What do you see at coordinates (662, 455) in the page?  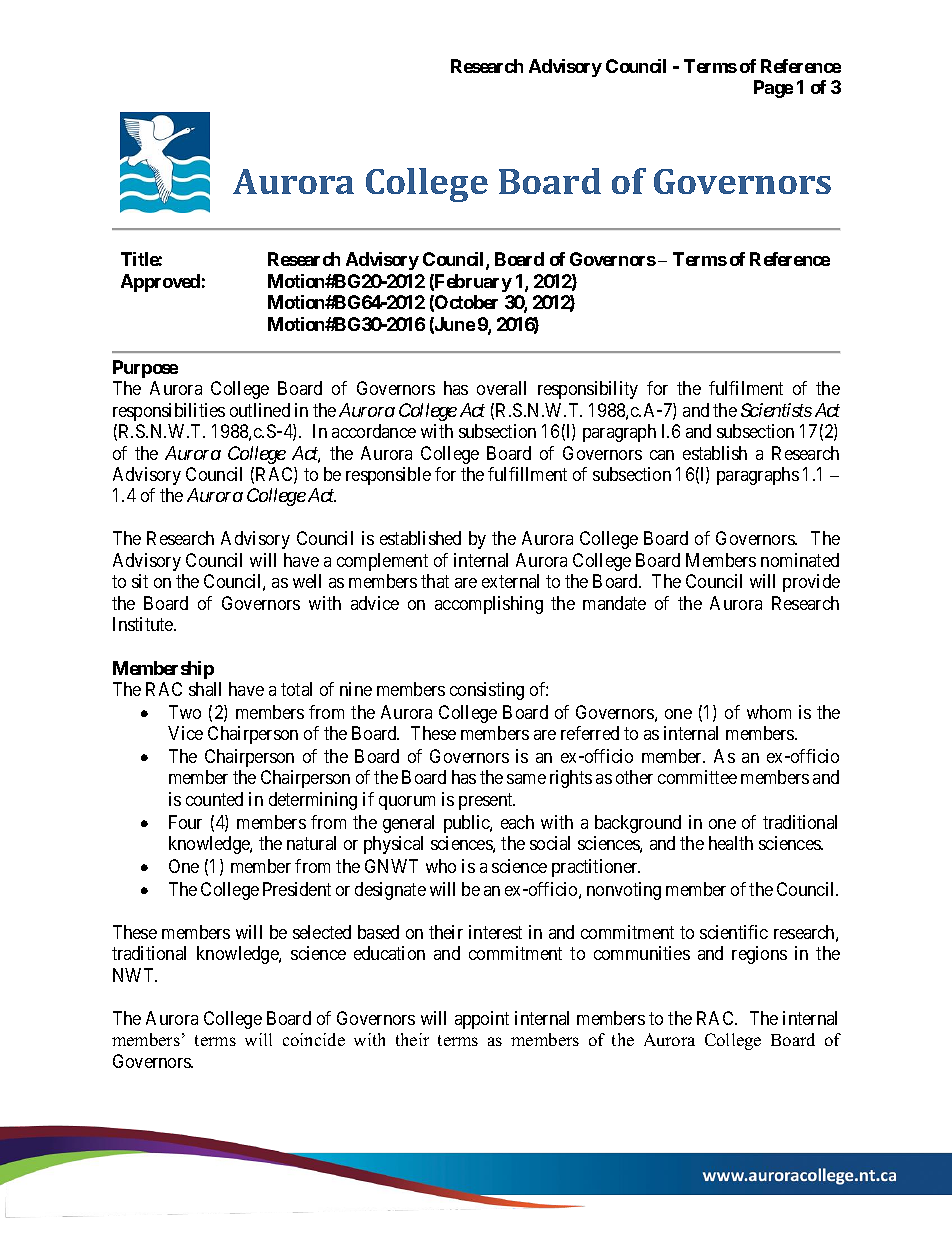 I see `can` at bounding box center [662, 455].
